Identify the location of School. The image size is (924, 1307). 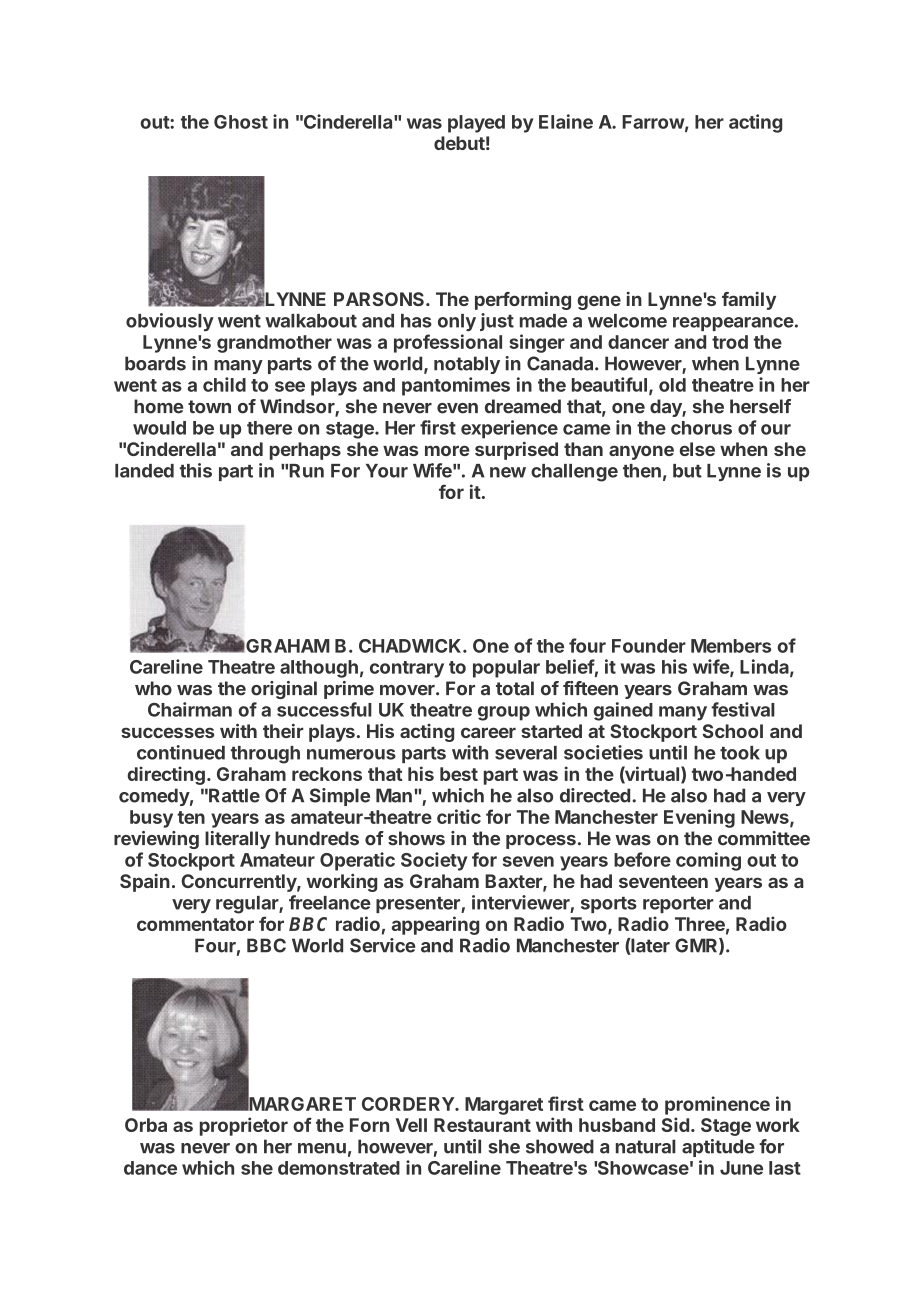
(732, 731).
